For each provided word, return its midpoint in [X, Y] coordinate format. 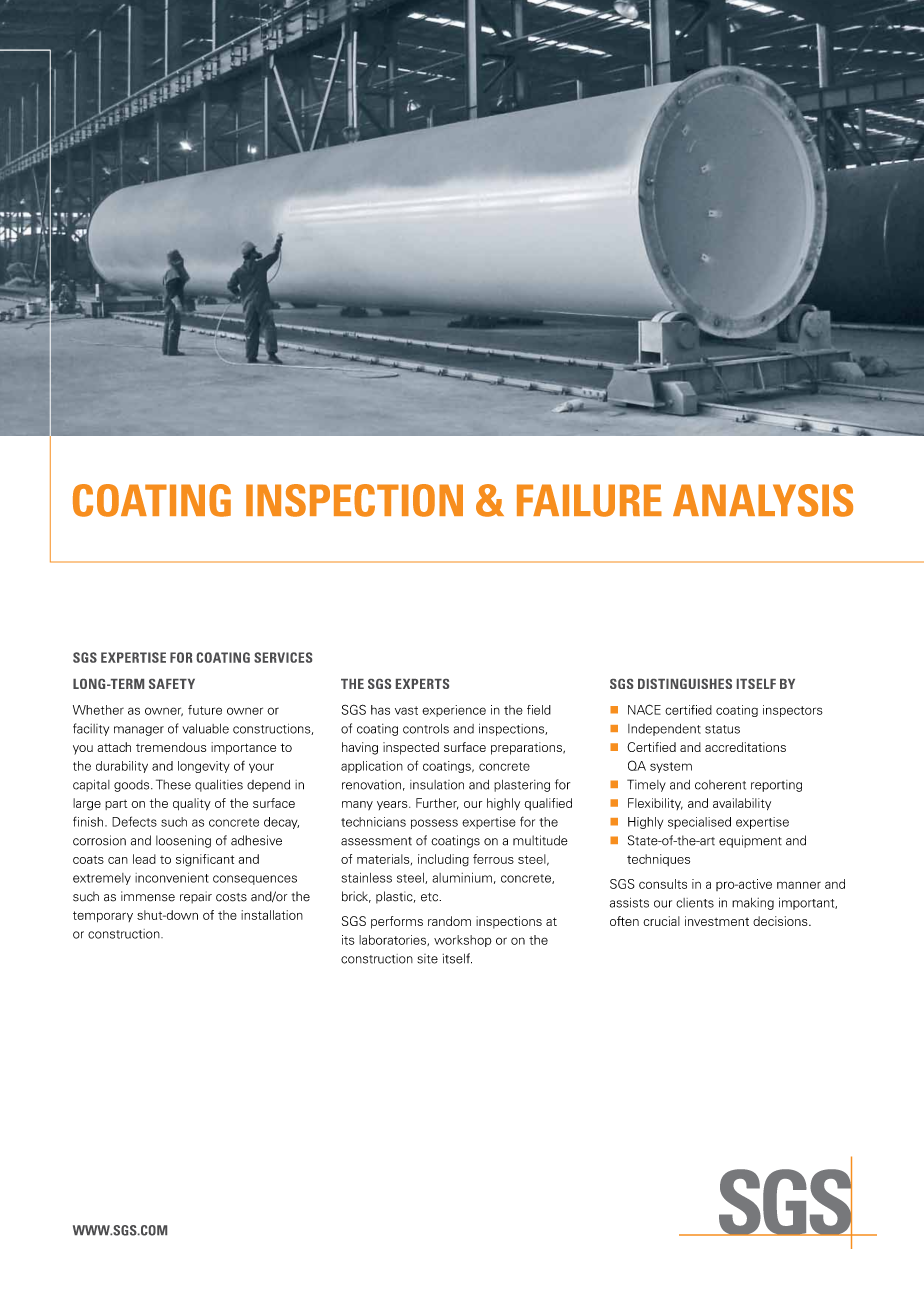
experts [422, 684]
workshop [463, 941]
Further [437, 804]
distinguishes [685, 684]
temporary [103, 916]
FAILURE [589, 500]
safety [172, 684]
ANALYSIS [763, 500]
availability [742, 804]
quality [192, 804]
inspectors [793, 711]
